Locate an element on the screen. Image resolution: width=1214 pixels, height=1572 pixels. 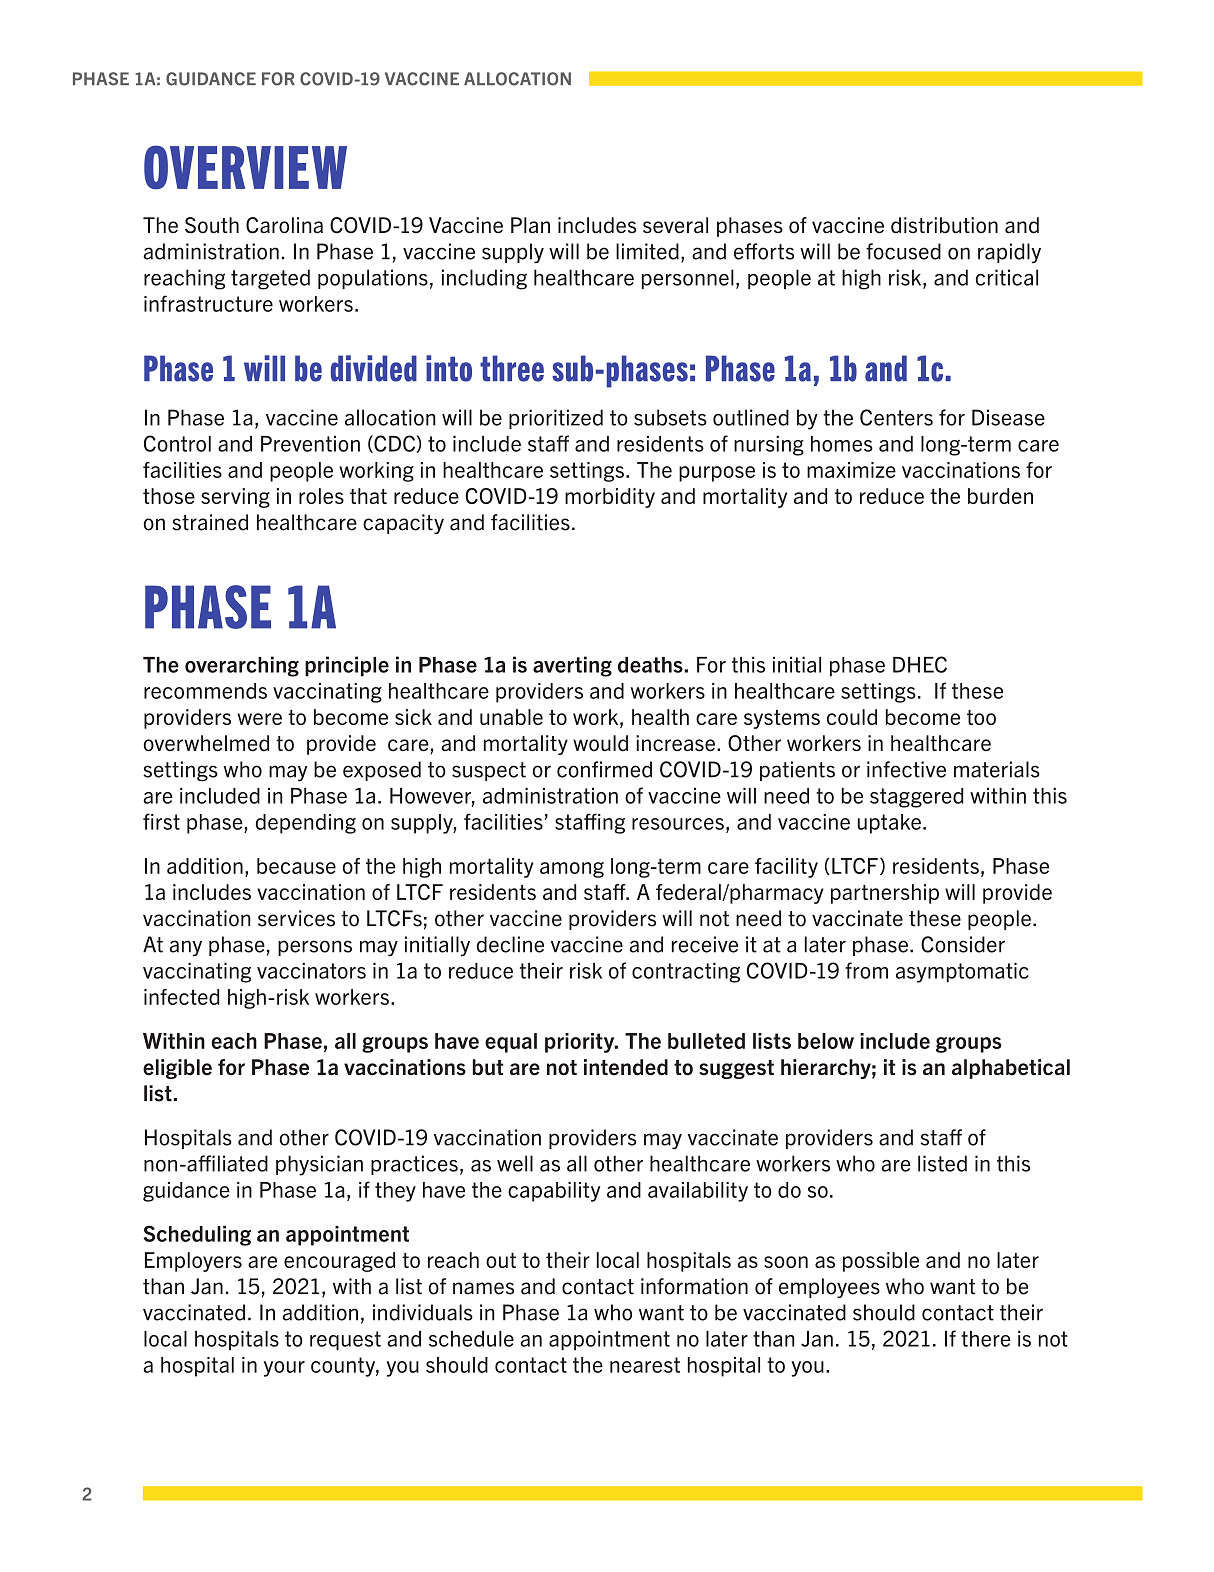
infective is located at coordinates (906, 769).
